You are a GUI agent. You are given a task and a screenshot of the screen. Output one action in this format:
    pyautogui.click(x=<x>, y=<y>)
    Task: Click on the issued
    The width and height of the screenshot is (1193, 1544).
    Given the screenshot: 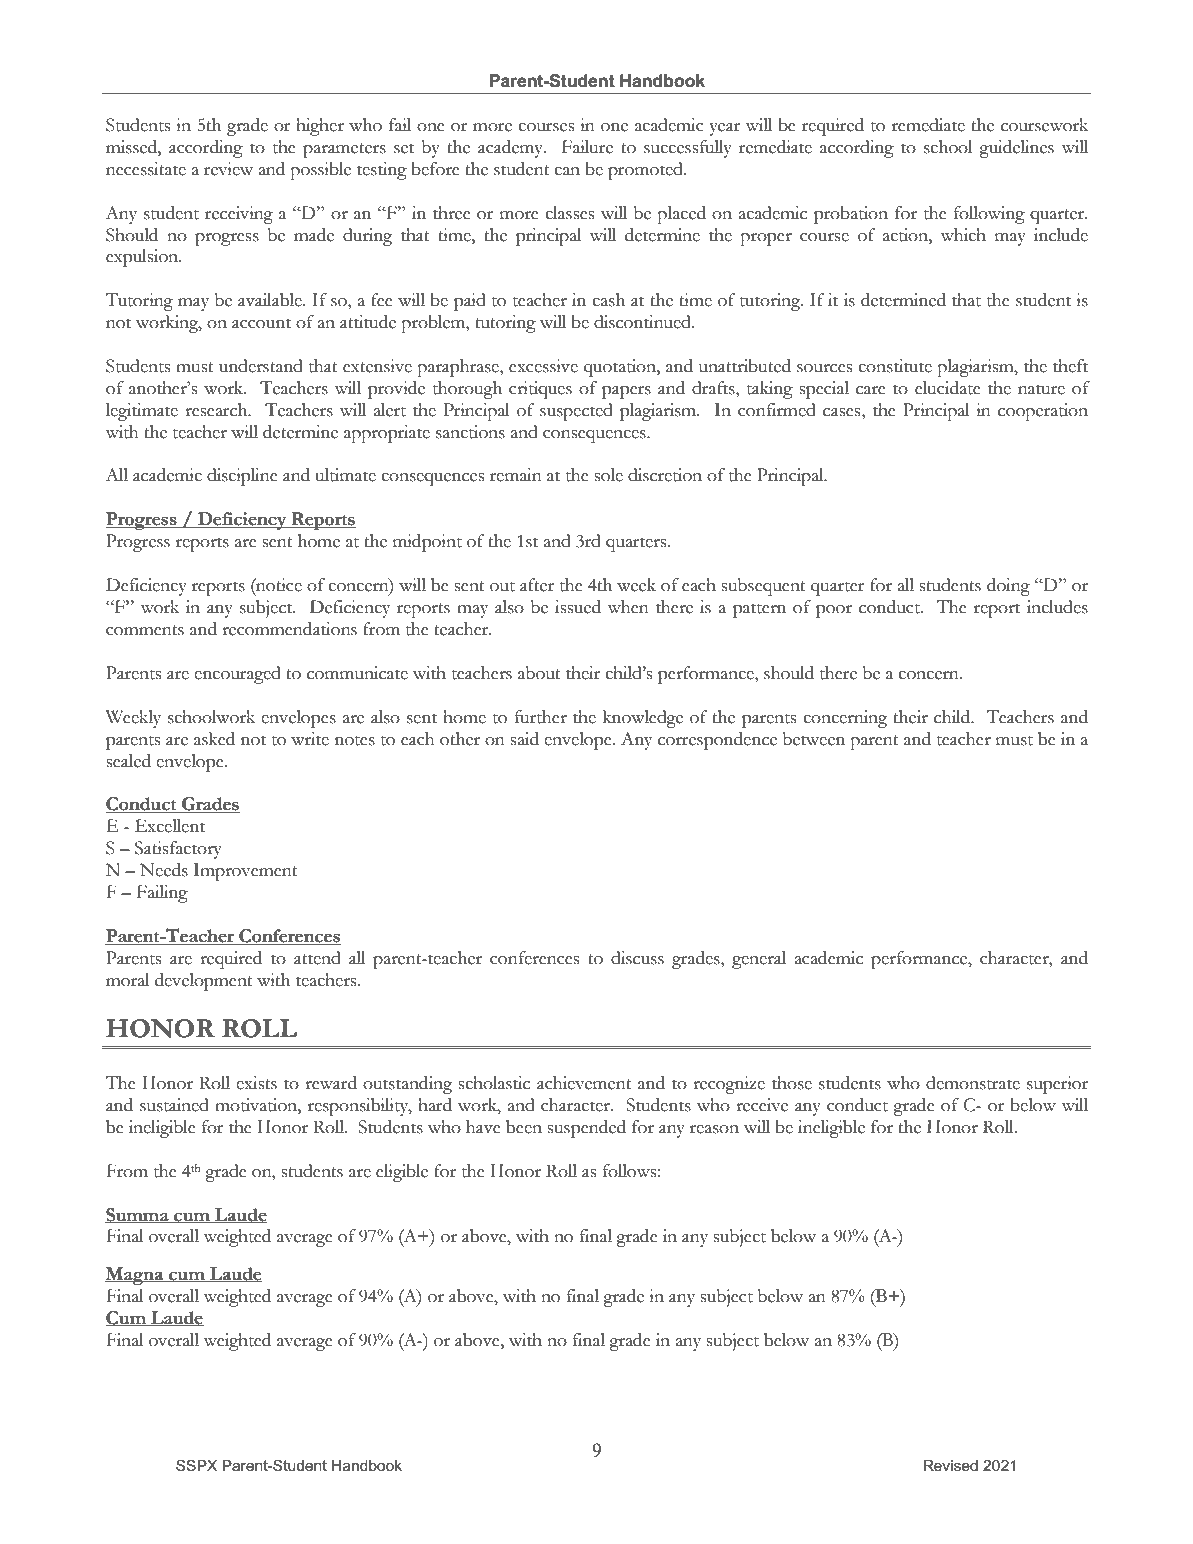 What is the action you would take?
    pyautogui.click(x=578, y=607)
